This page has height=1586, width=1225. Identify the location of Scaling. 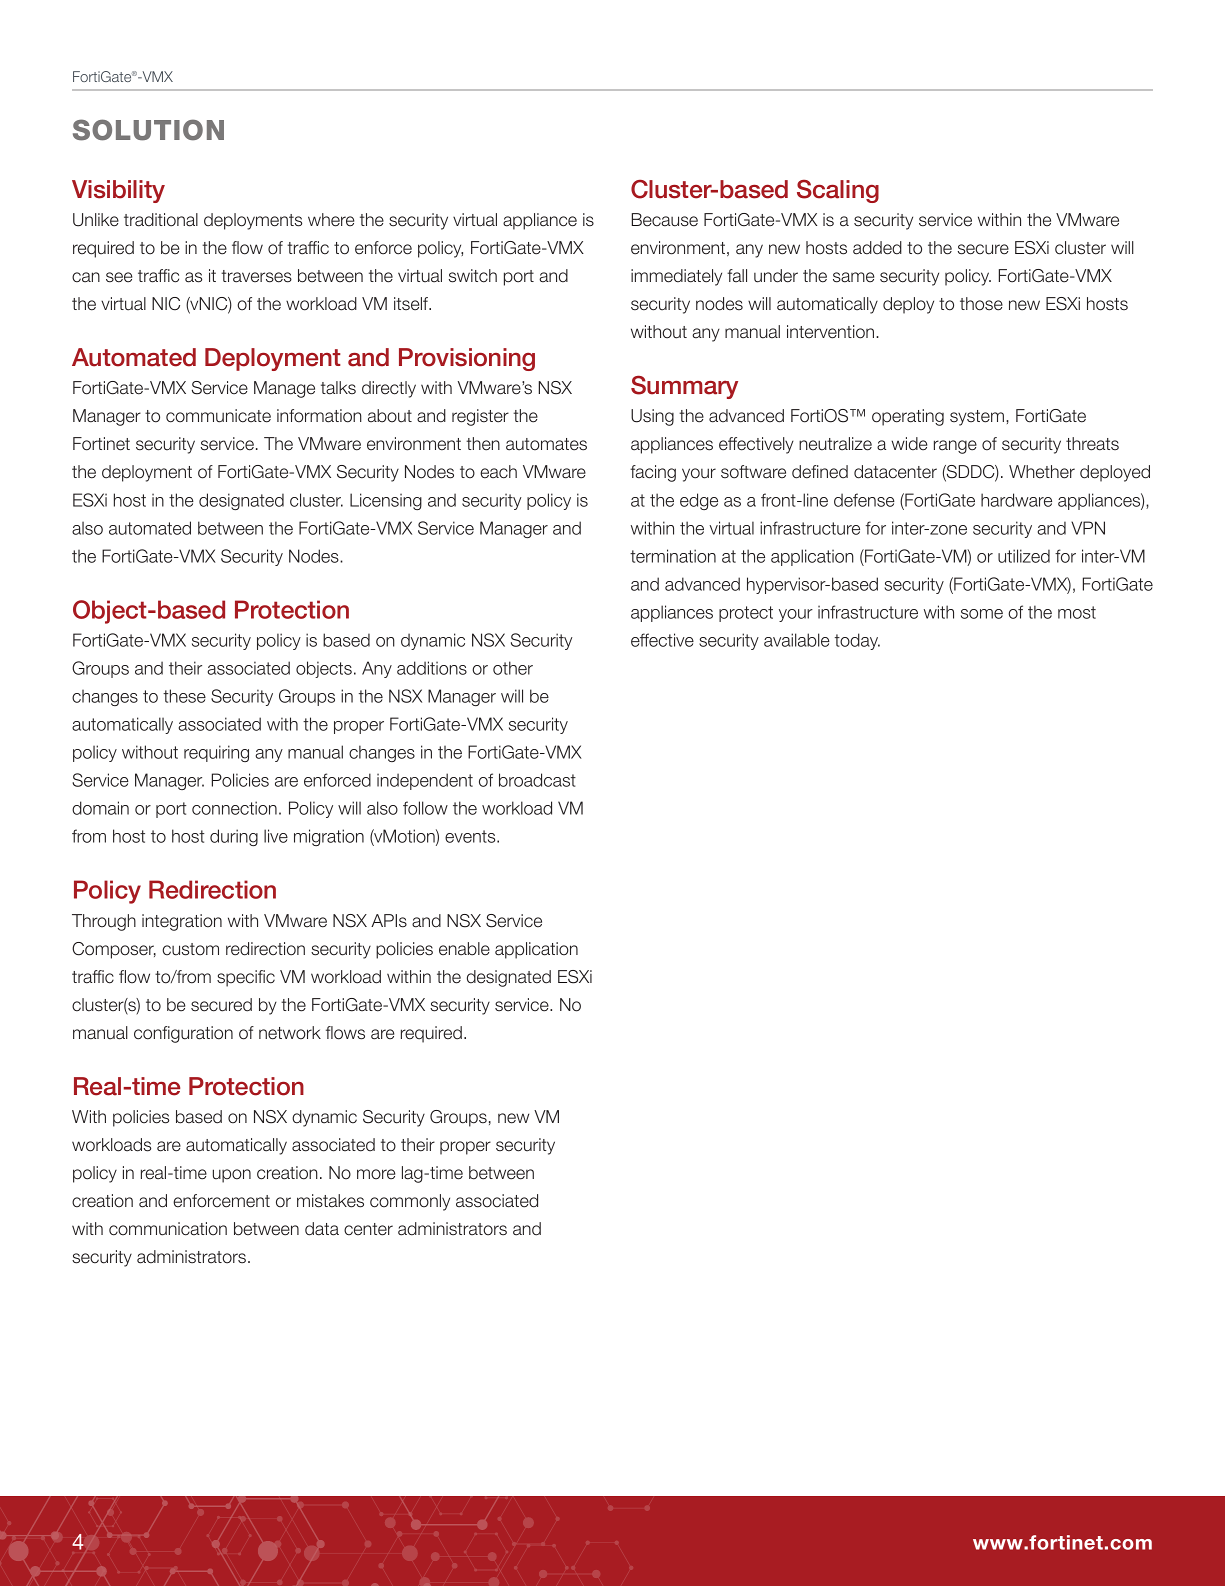
(838, 191).
